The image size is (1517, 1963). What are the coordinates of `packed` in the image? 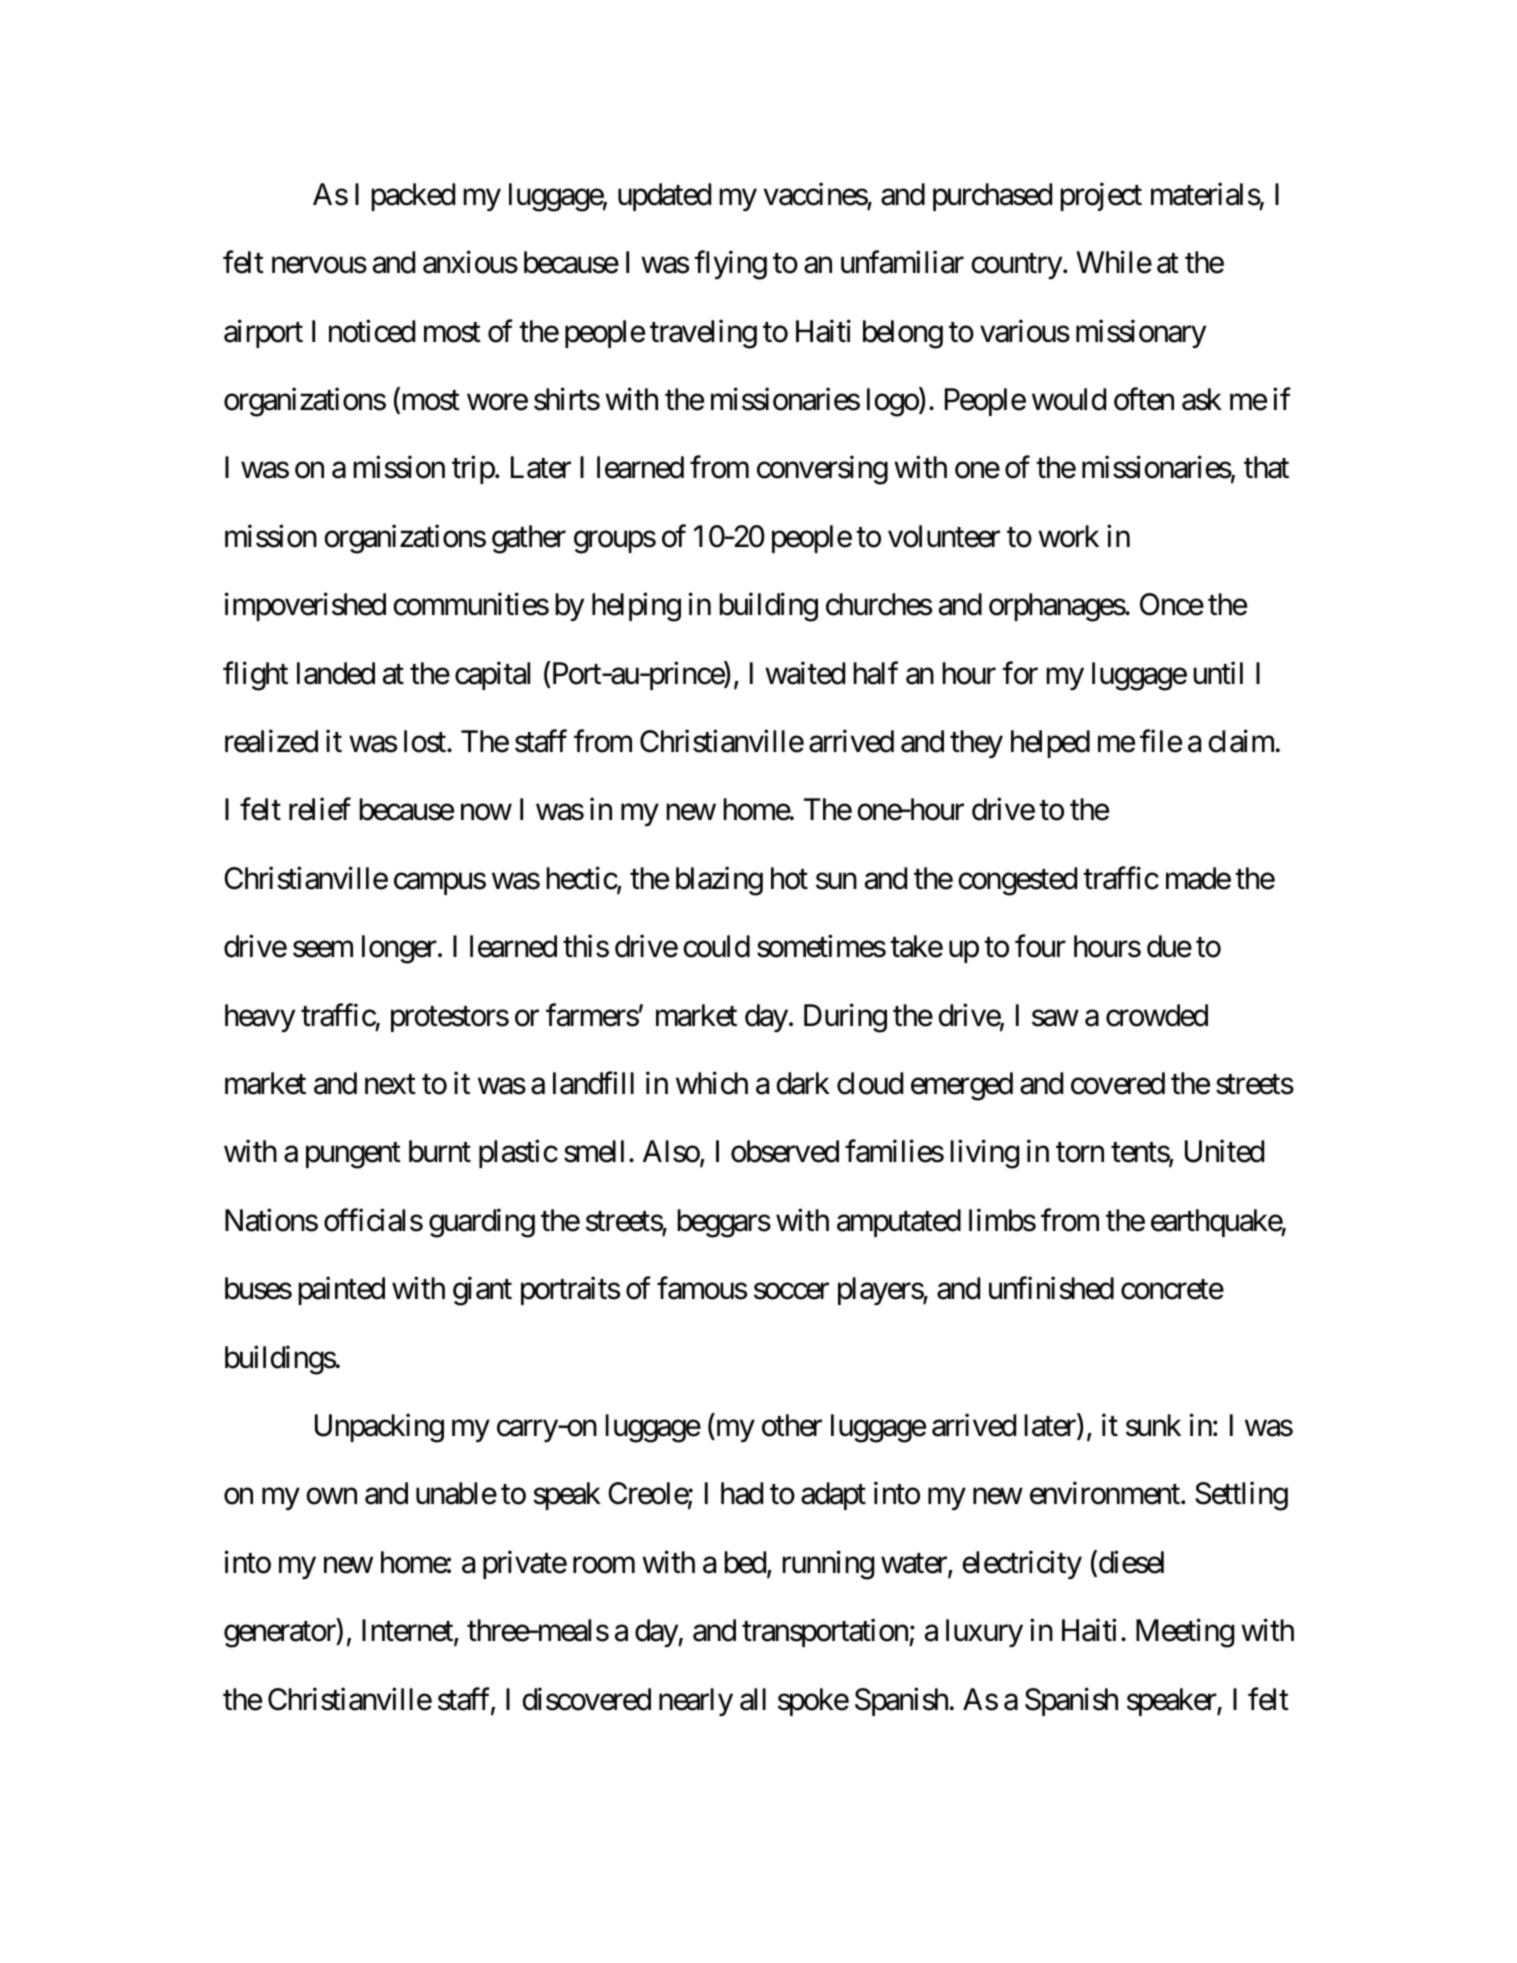 It's located at (413, 197).
